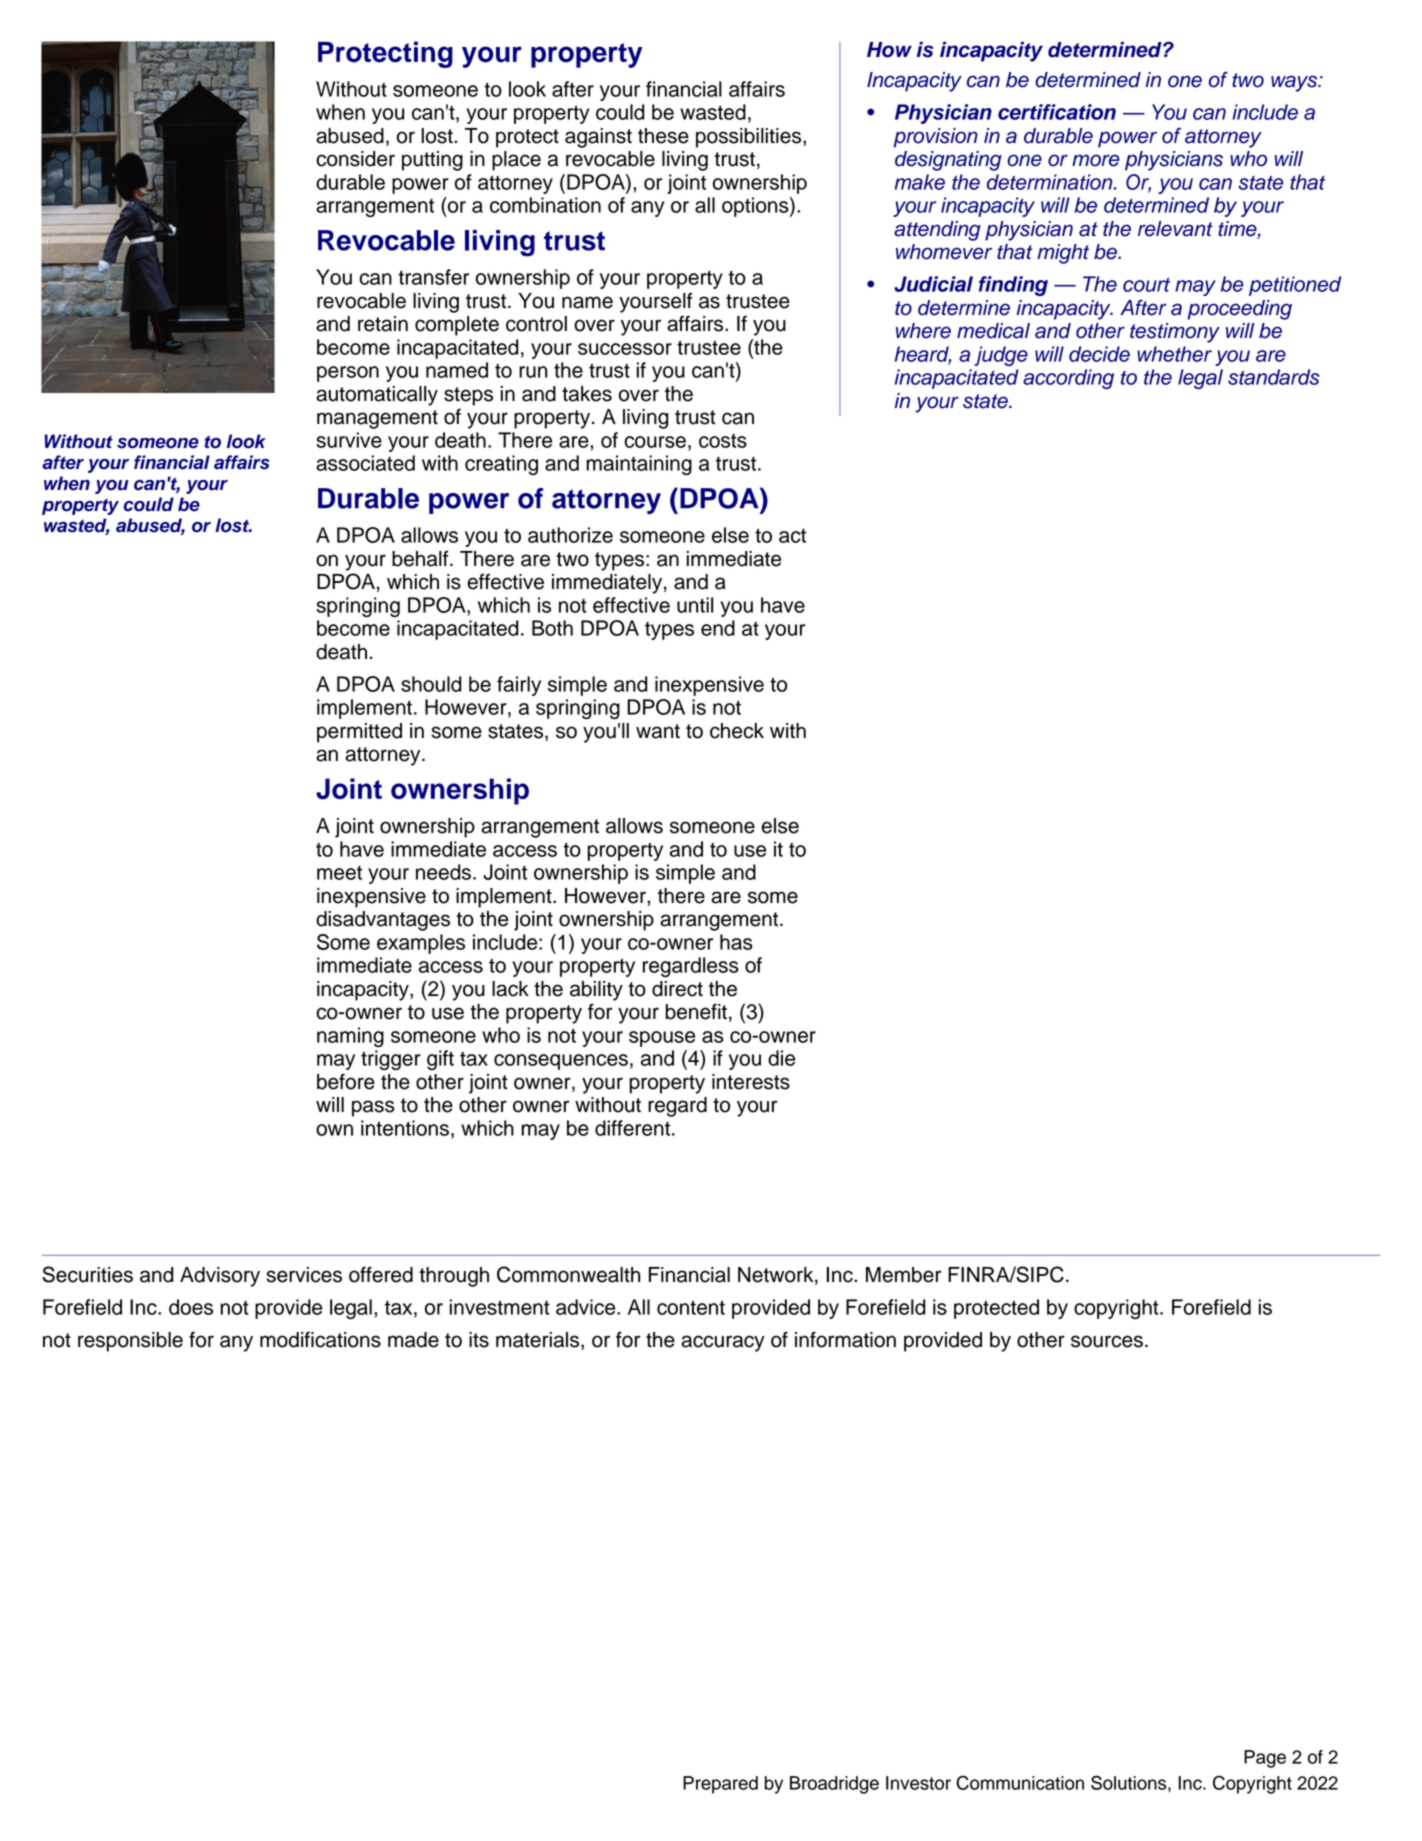 The width and height of the screenshot is (1422, 1841). What do you see at coordinates (355, 159) in the screenshot?
I see `consider` at bounding box center [355, 159].
